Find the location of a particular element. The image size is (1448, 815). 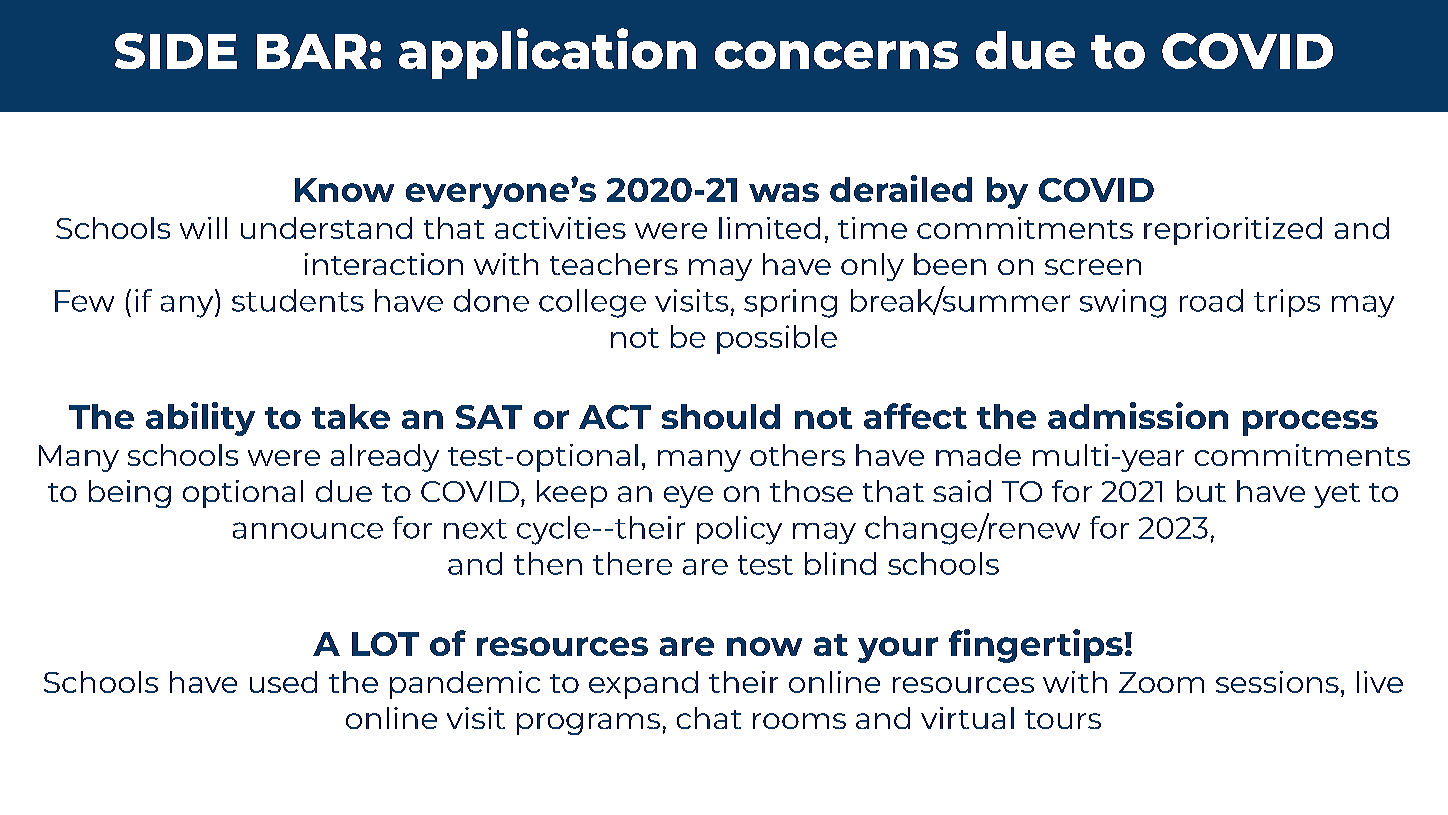

derailed is located at coordinates (901, 188).
